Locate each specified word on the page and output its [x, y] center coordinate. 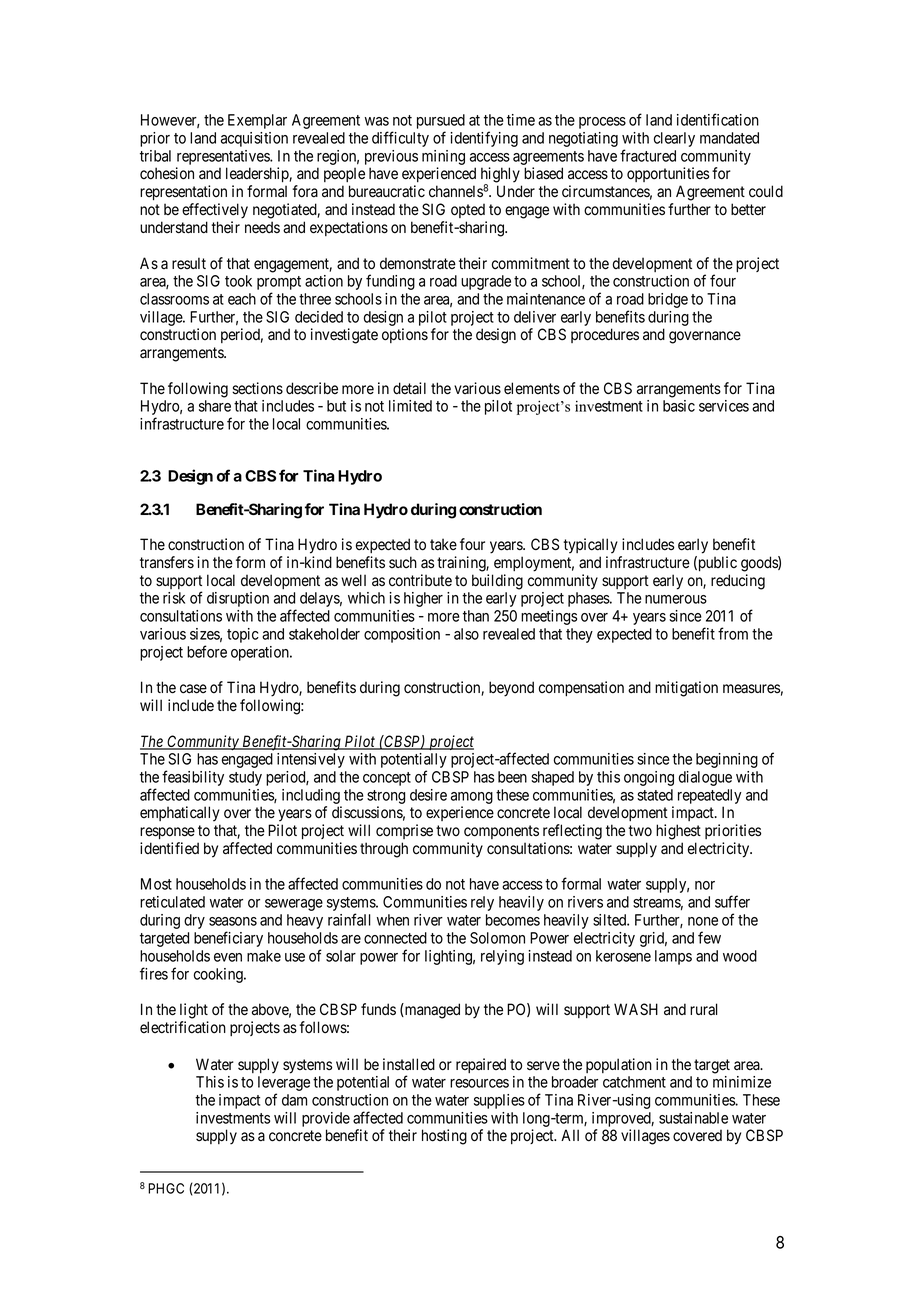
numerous [676, 599]
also [466, 634]
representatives [223, 159]
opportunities [668, 174]
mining [443, 159]
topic [243, 635]
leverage [284, 1085]
